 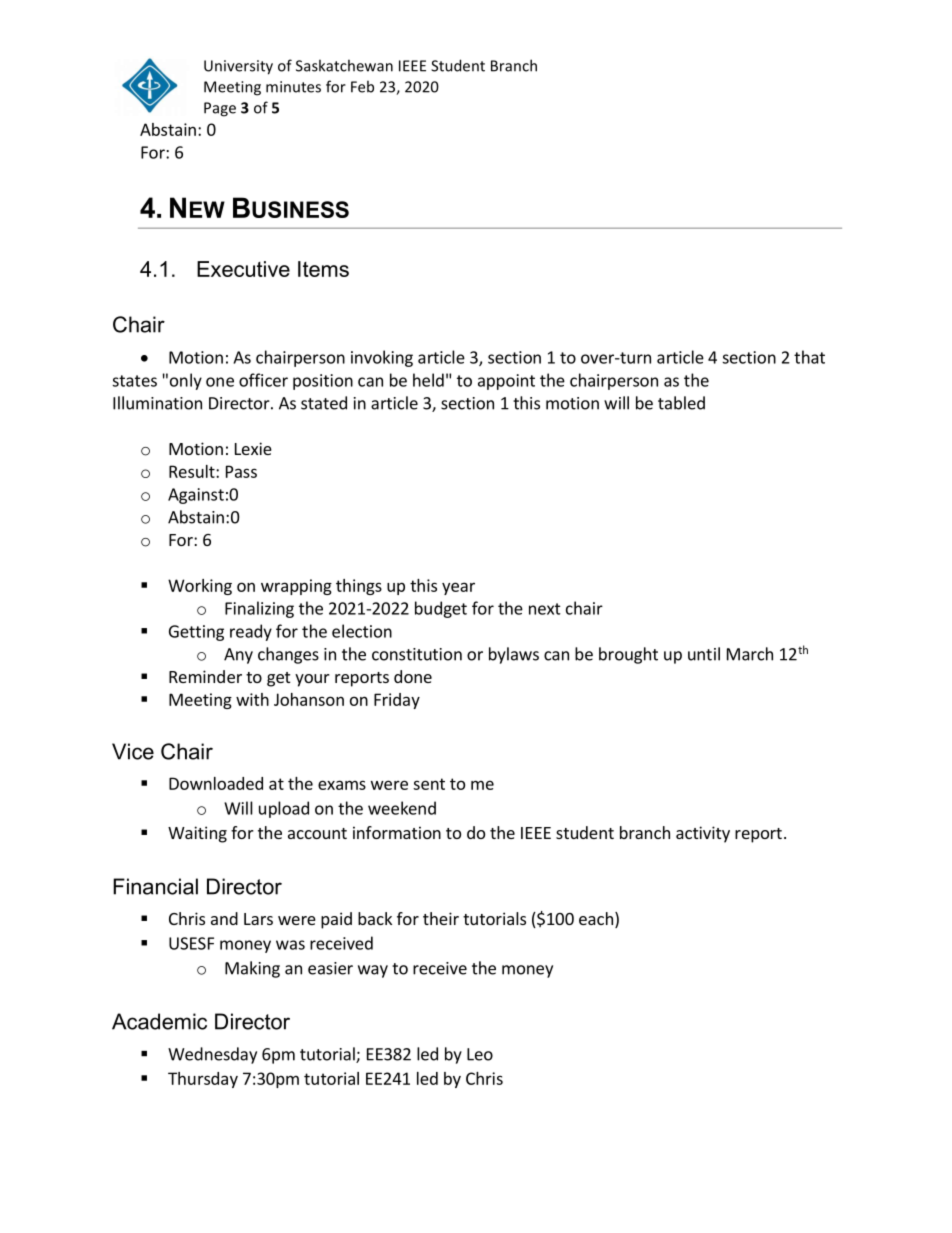 What do you see at coordinates (480, 1054) in the screenshot?
I see `Leo` at bounding box center [480, 1054].
